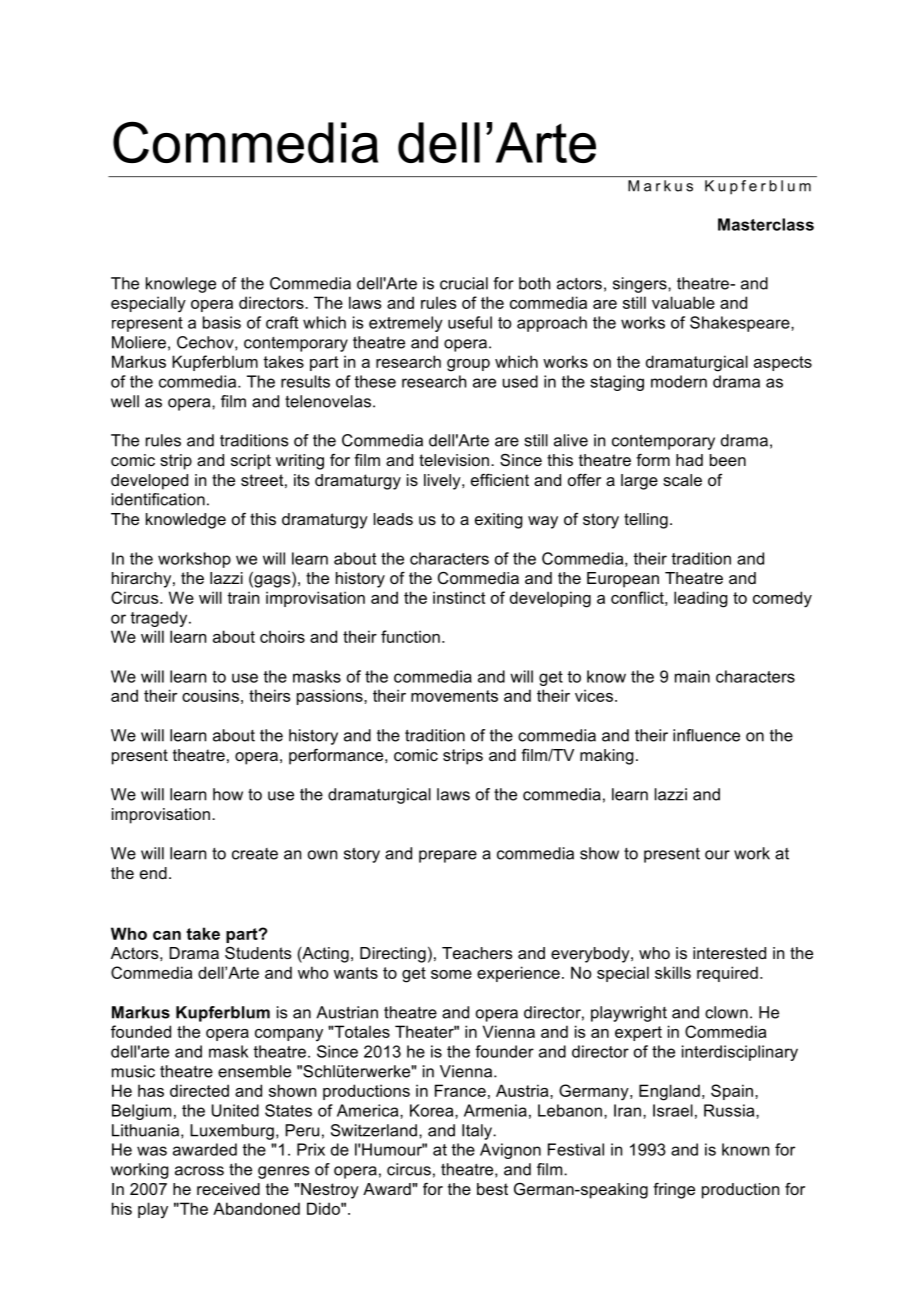  Describe the element at coordinates (222, 322) in the screenshot. I see `basis` at that location.
